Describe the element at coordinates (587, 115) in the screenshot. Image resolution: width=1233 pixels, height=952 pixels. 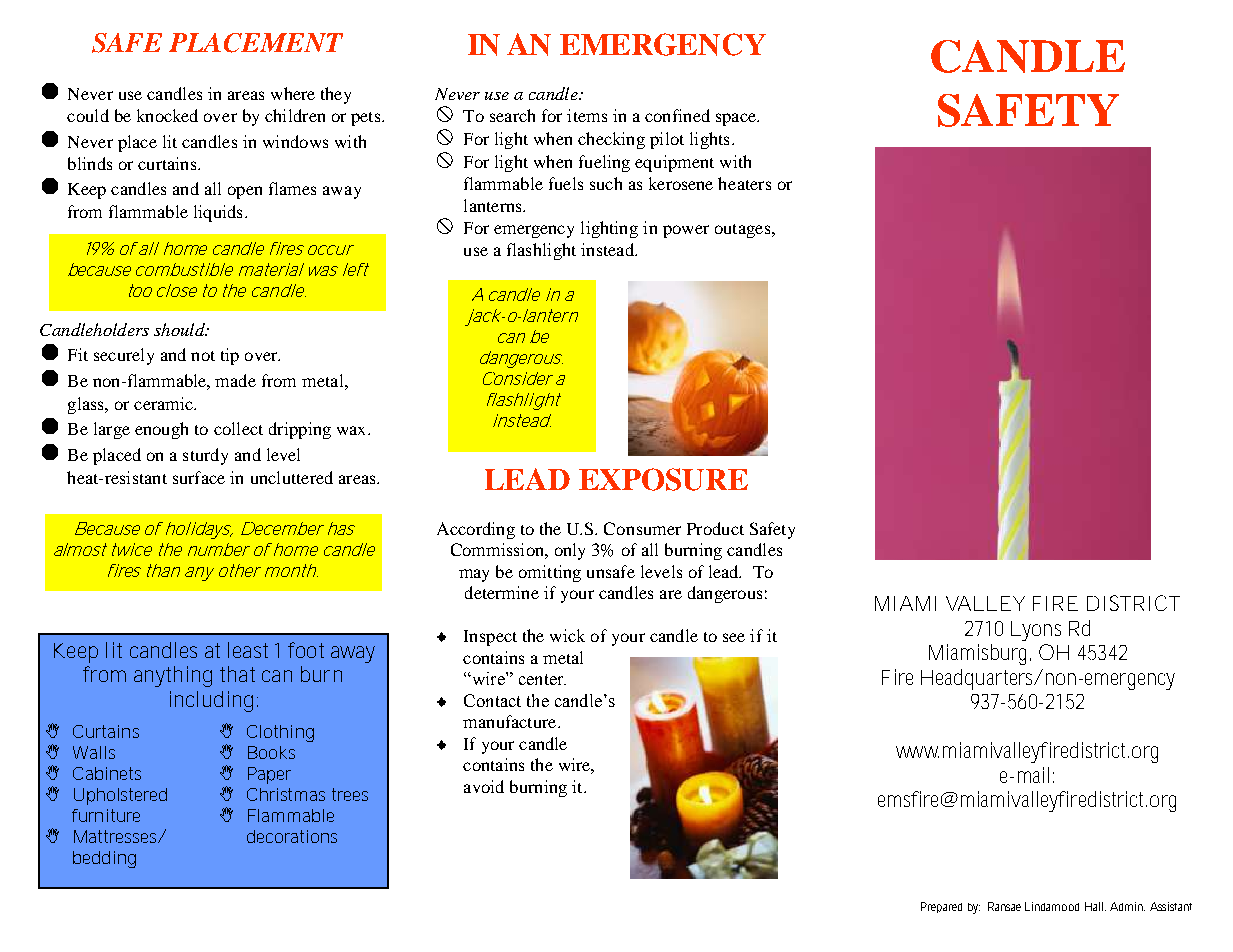
I see `items` at that location.
